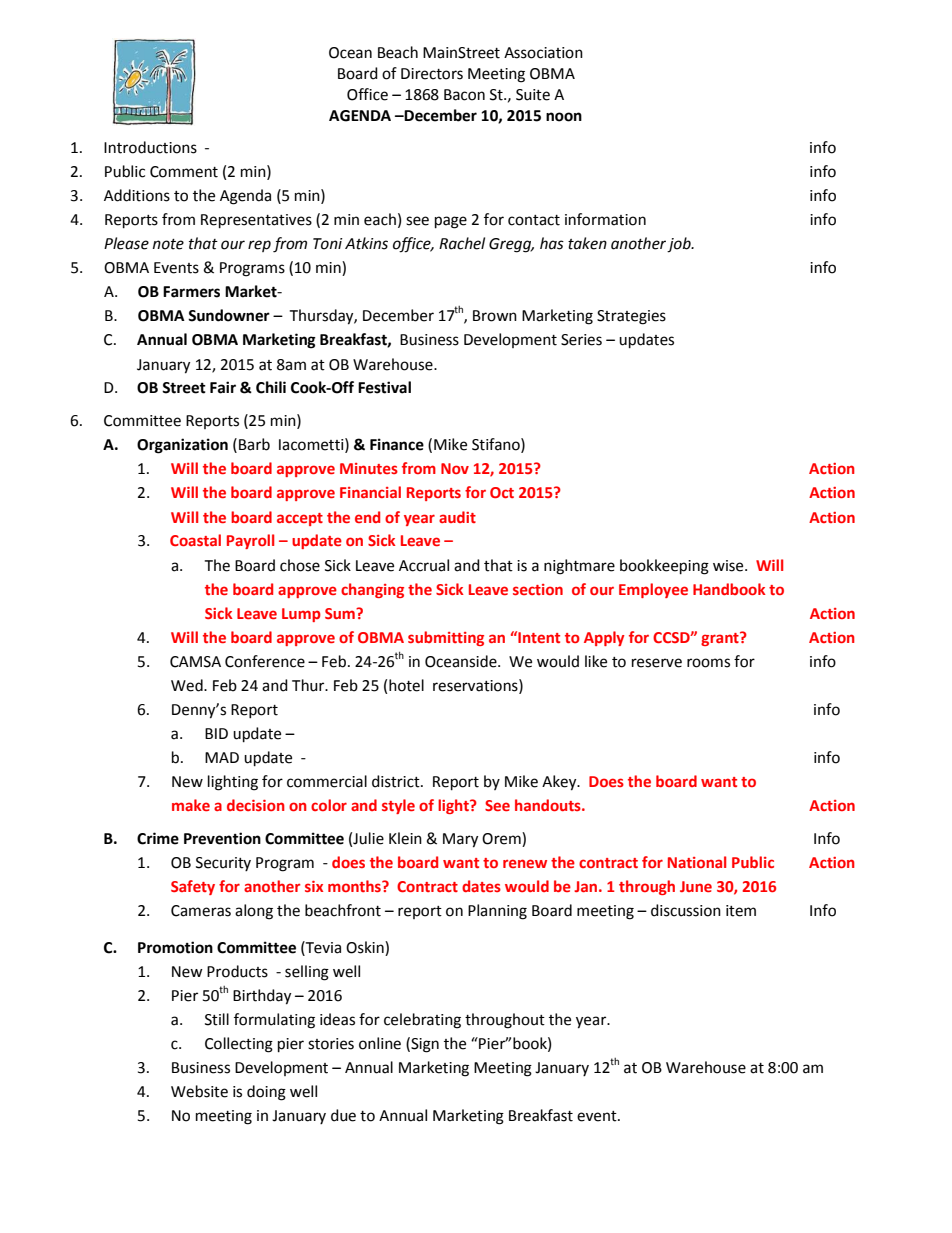  I want to click on Finance, so click(397, 444).
